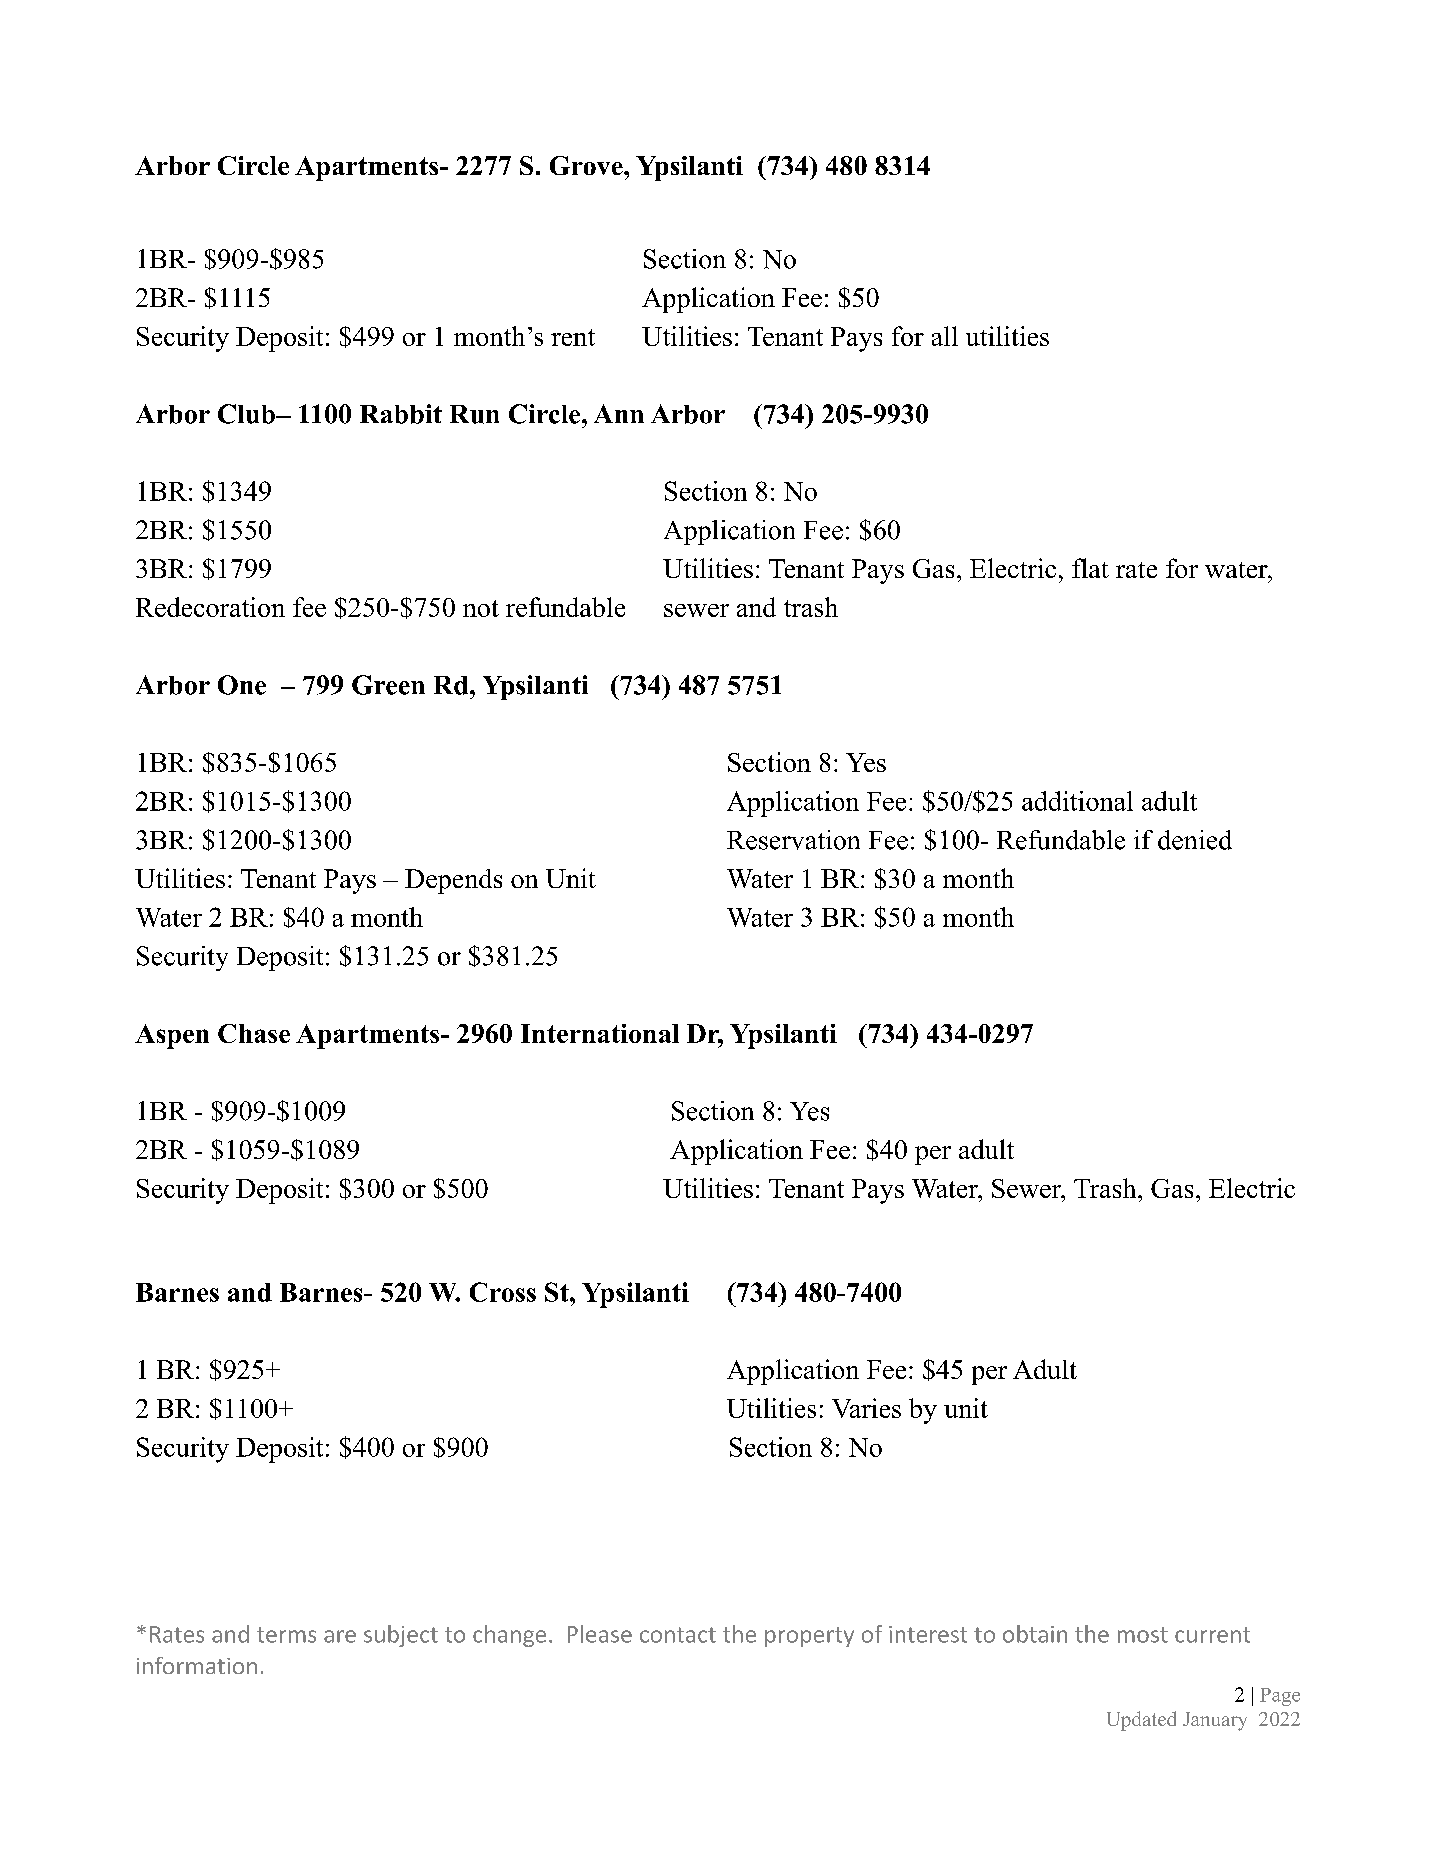  Describe the element at coordinates (945, 336) in the screenshot. I see `all` at that location.
